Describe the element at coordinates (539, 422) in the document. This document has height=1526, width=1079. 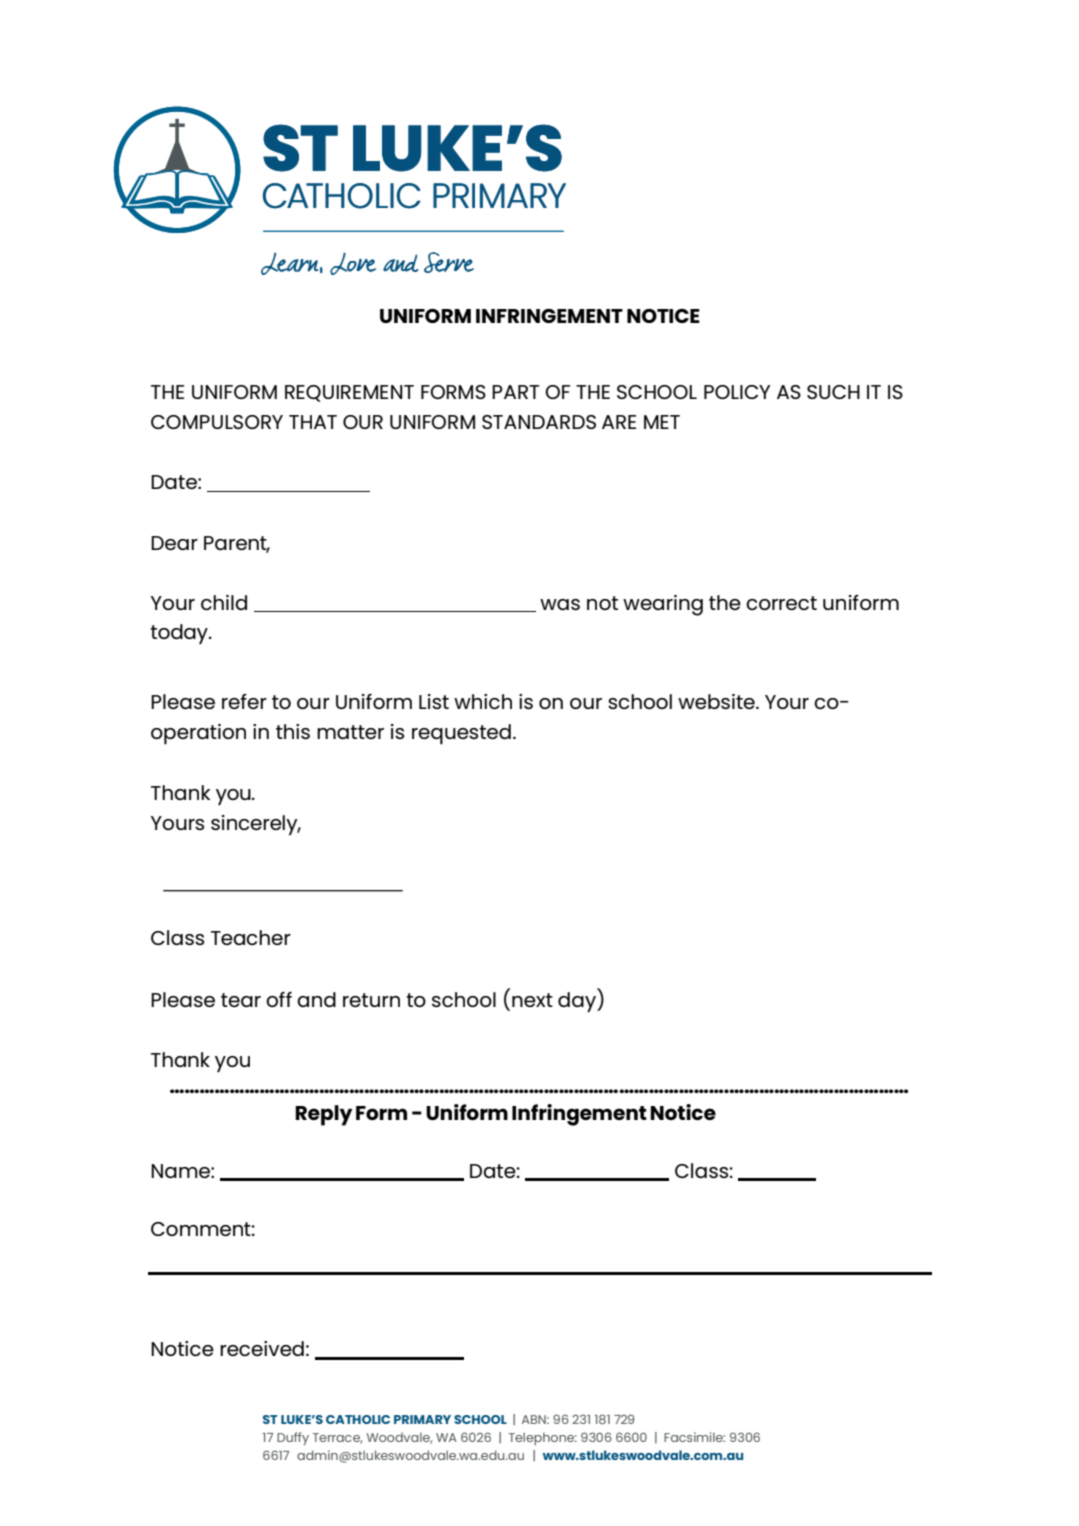
I see `STANDARDS` at that location.
